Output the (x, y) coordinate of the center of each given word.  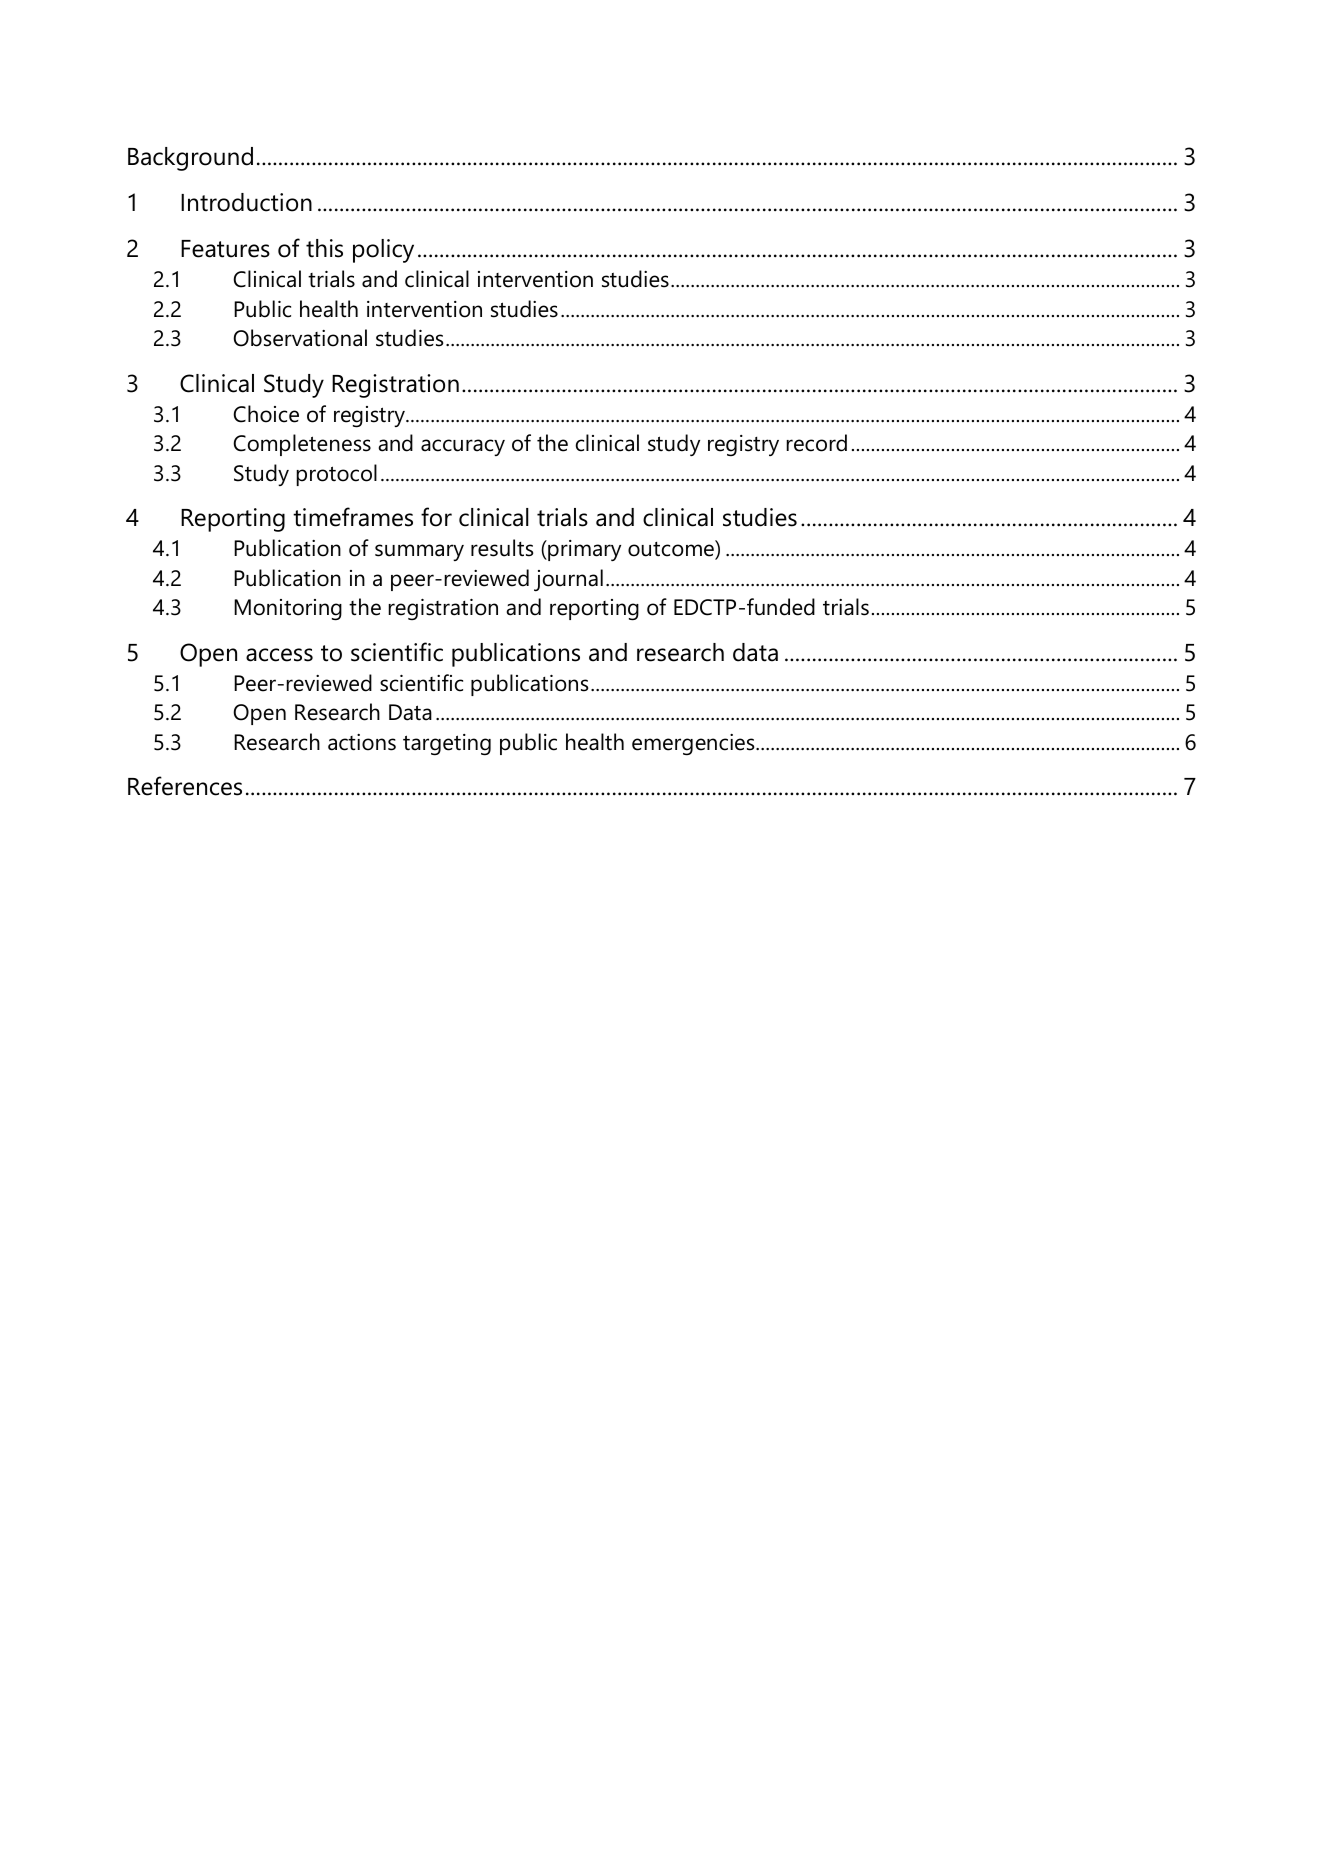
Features (225, 249)
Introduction (246, 202)
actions (362, 742)
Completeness (302, 445)
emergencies (694, 745)
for (436, 517)
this (324, 248)
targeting (447, 745)
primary (583, 550)
